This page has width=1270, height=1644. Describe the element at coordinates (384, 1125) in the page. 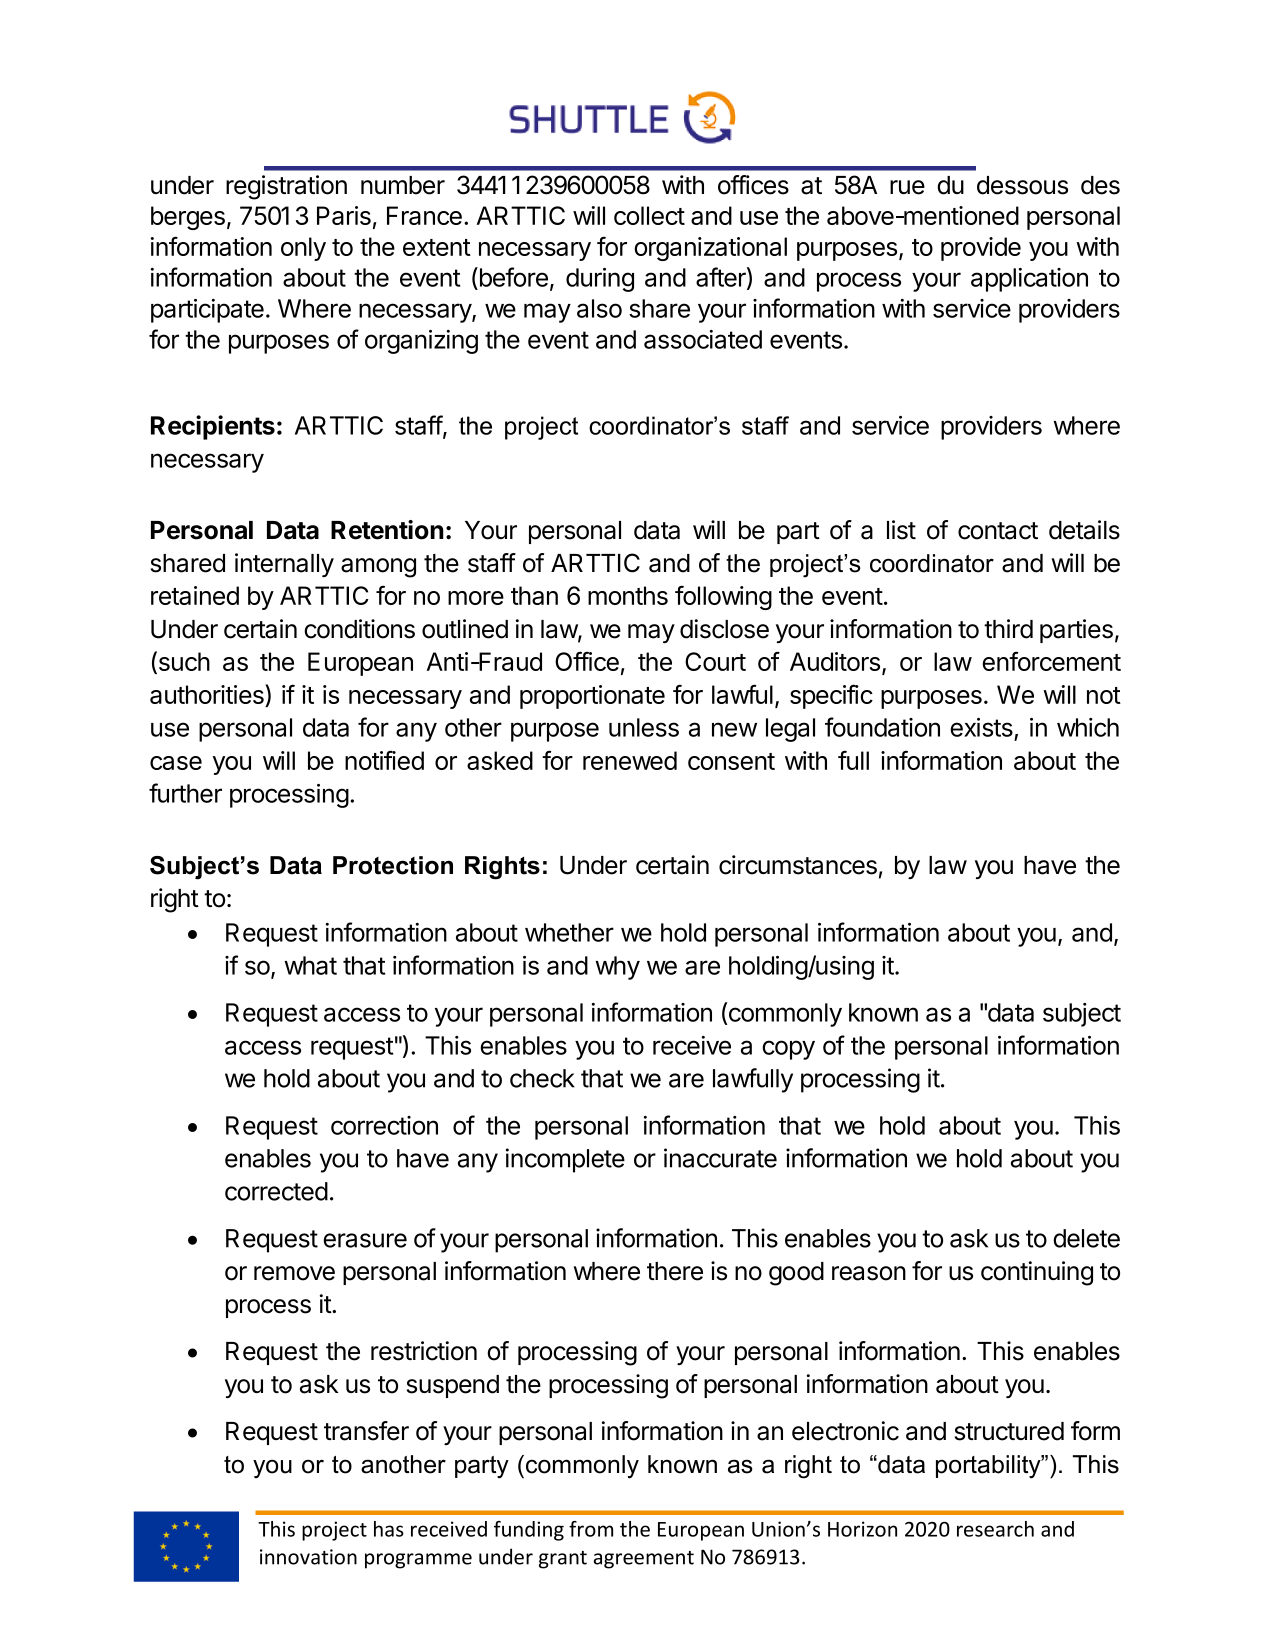

I see `correction` at that location.
